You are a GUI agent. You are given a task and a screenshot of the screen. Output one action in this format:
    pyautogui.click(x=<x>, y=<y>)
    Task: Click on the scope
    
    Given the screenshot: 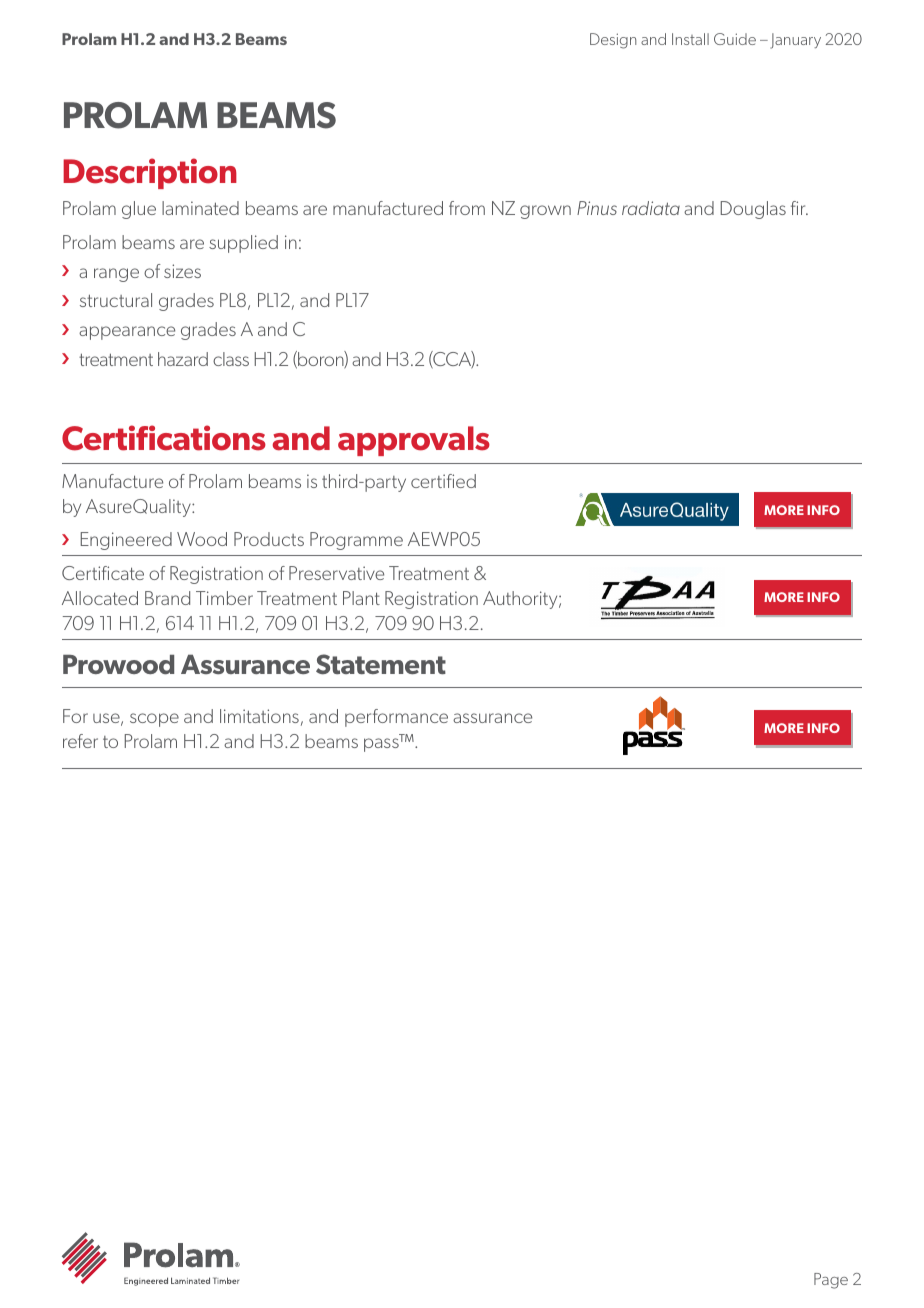 What is the action you would take?
    pyautogui.click(x=154, y=720)
